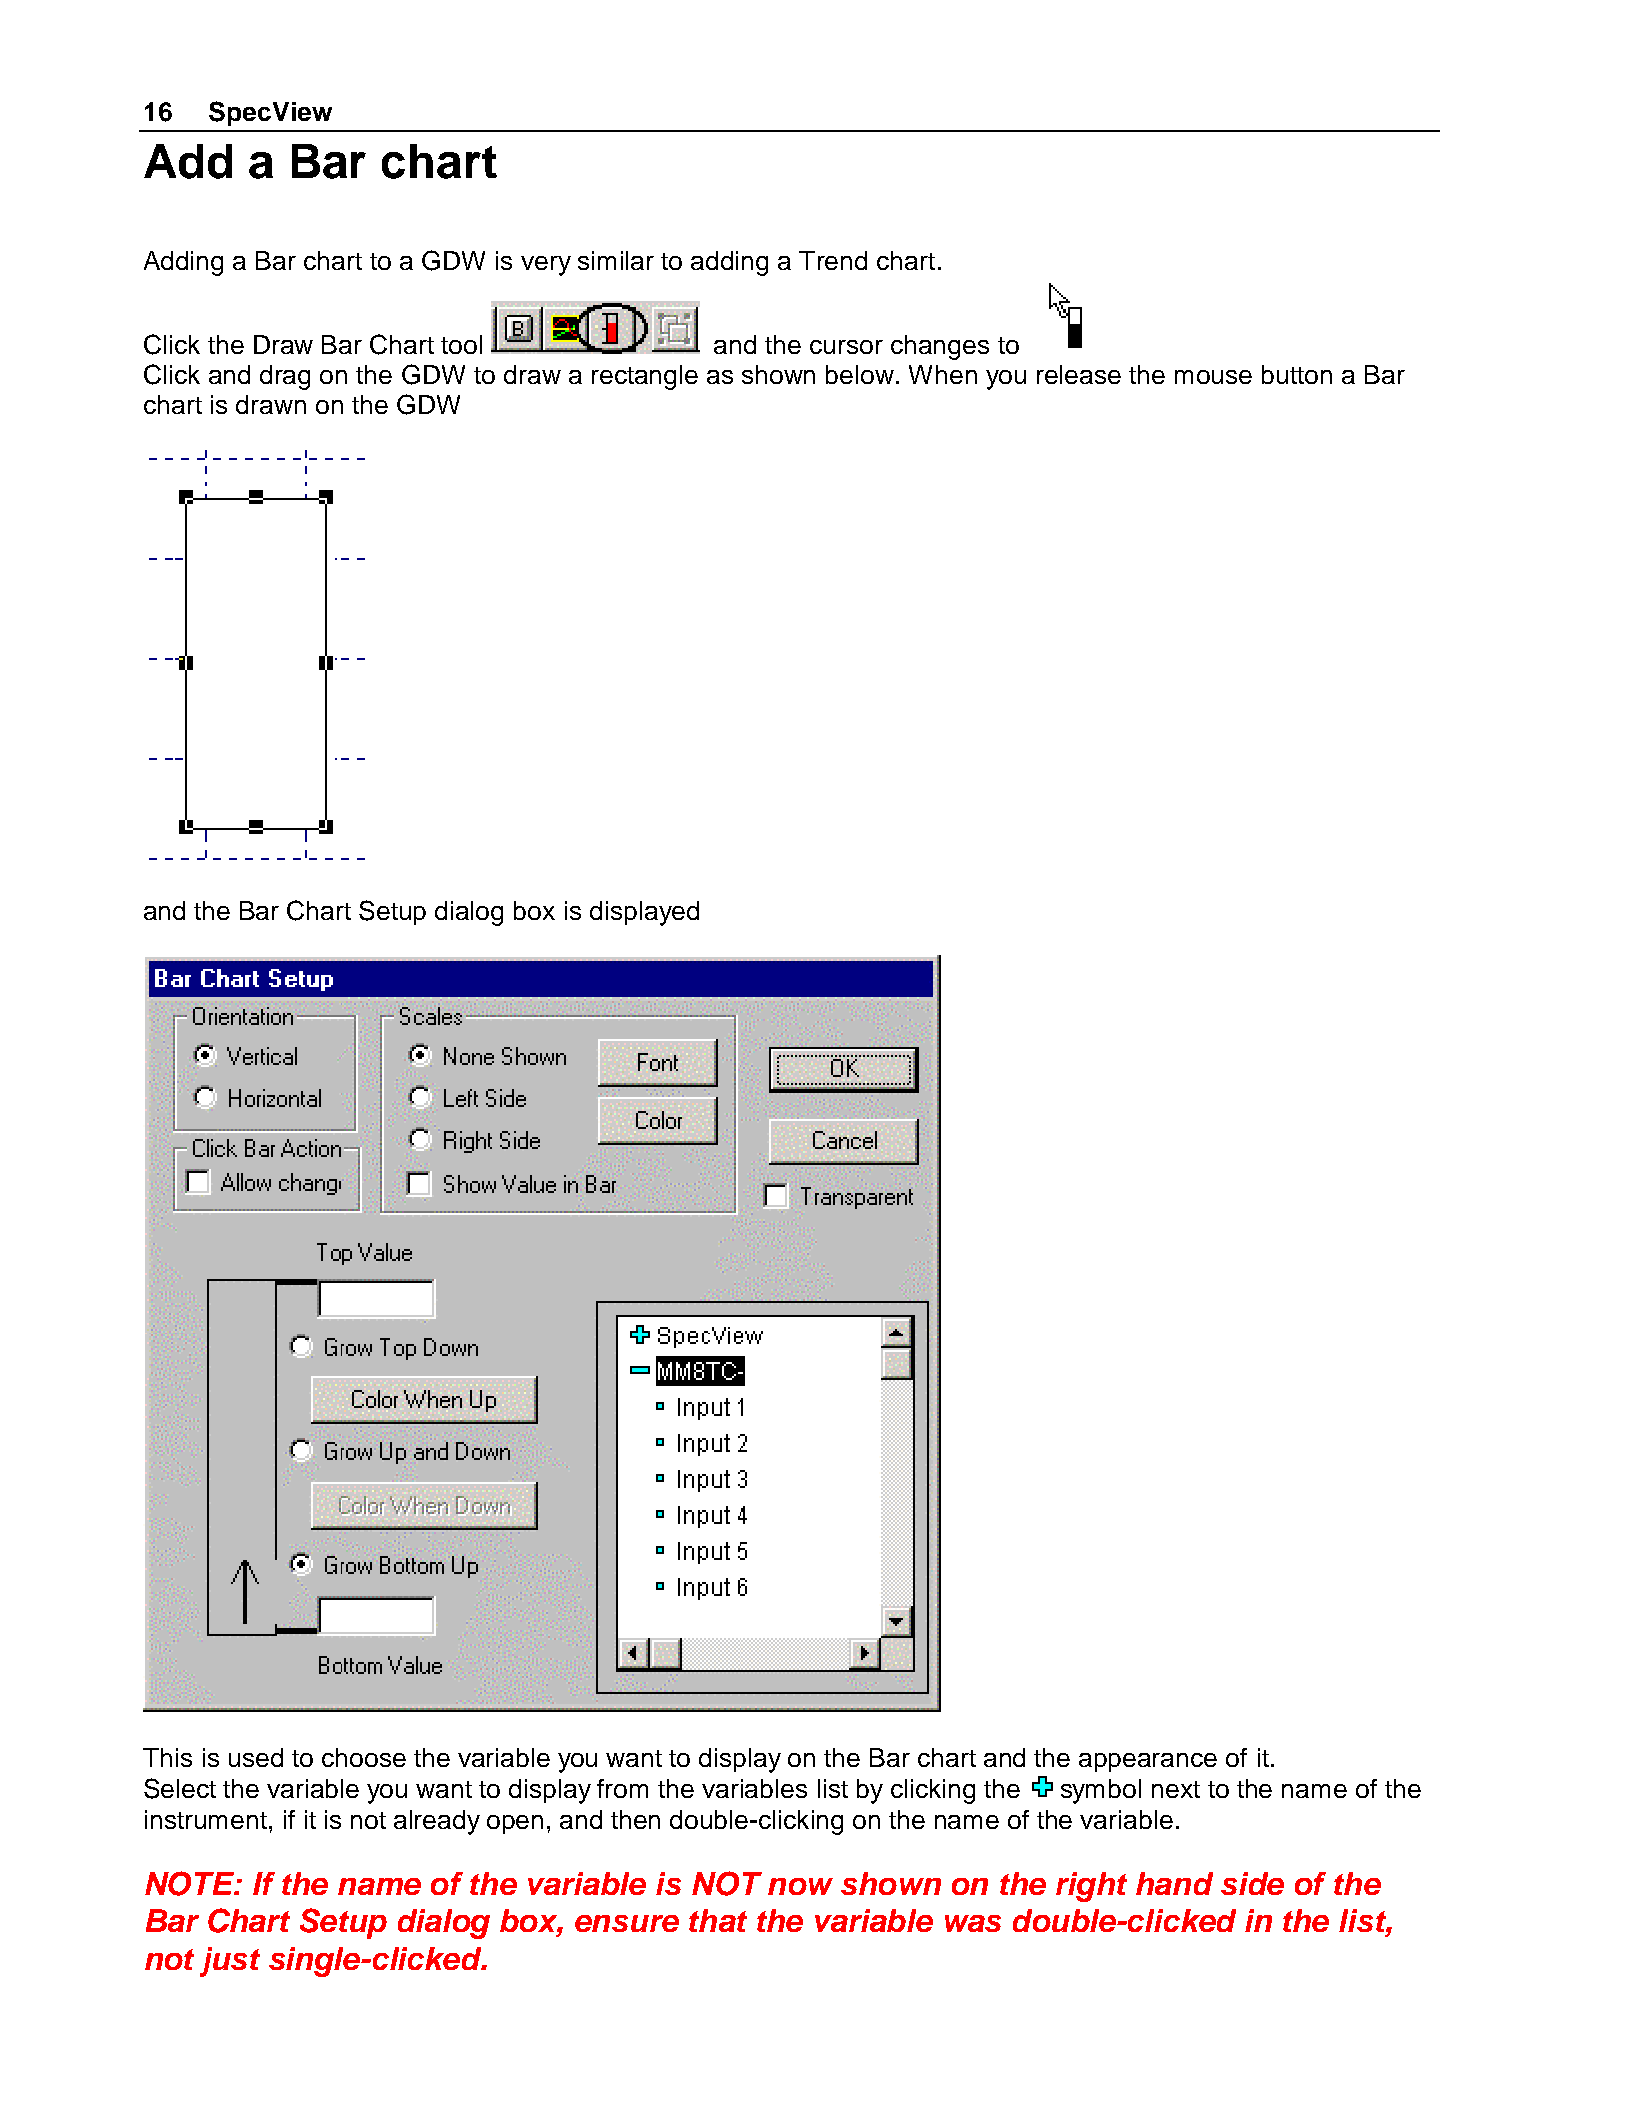 Image resolution: width=1627 pixels, height=2106 pixels. What do you see at coordinates (1213, 377) in the screenshot?
I see `mouse` at bounding box center [1213, 377].
